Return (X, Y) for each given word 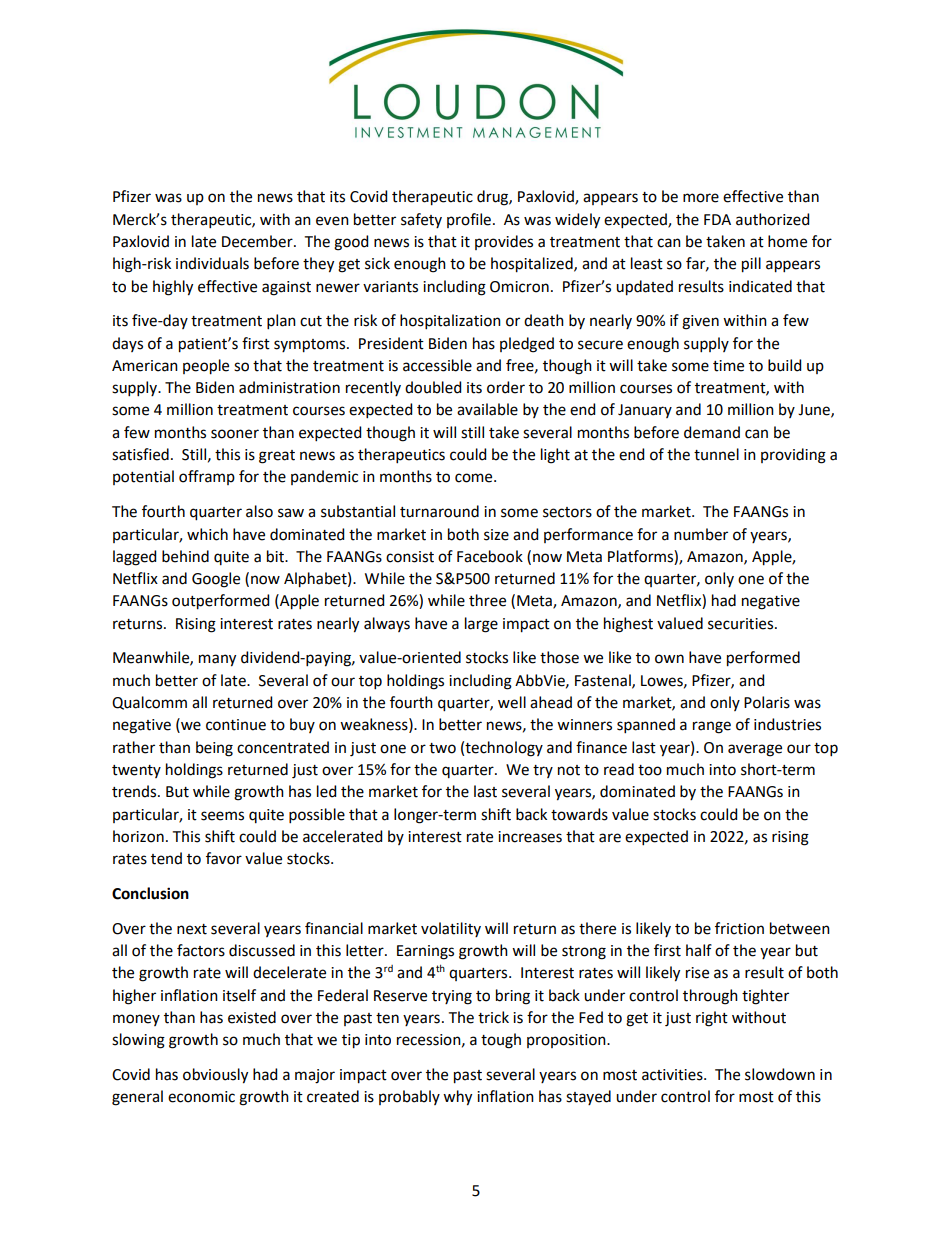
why (457, 1098)
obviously (215, 1076)
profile (470, 220)
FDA (717, 219)
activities (673, 1075)
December (258, 241)
